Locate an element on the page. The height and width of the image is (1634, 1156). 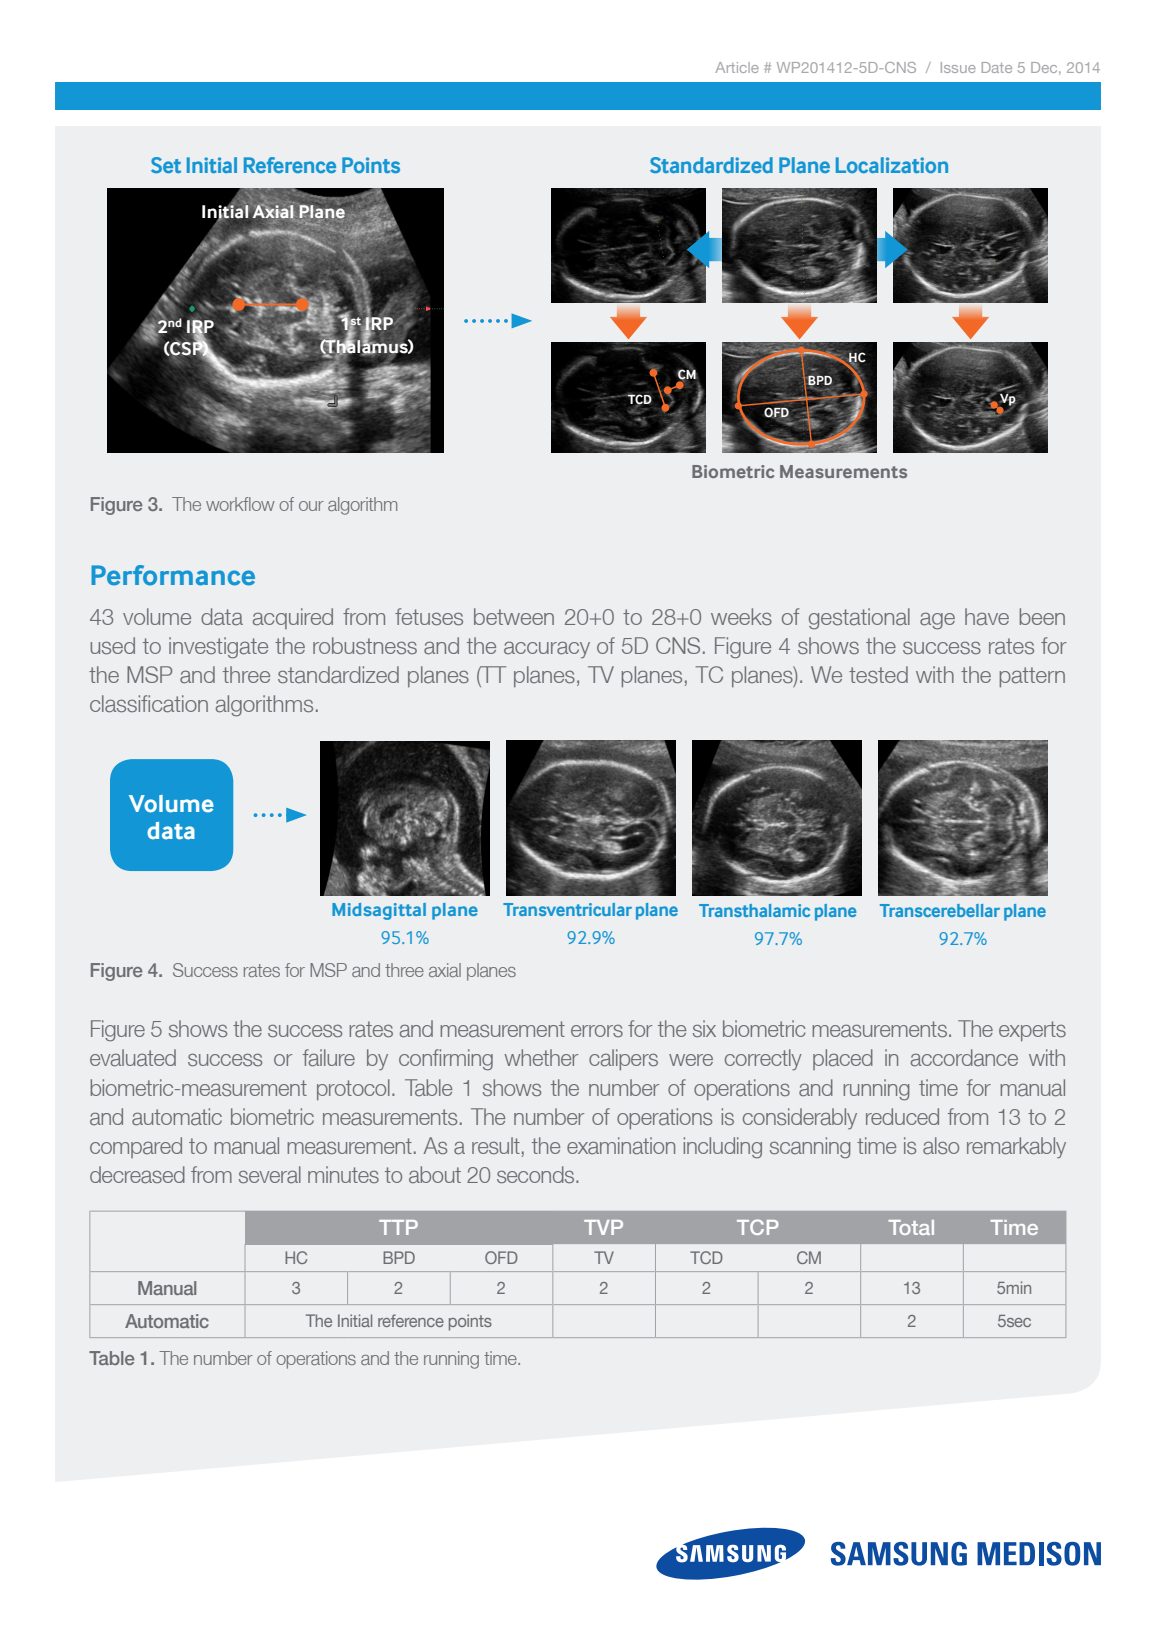
errors is located at coordinates (597, 1031).
